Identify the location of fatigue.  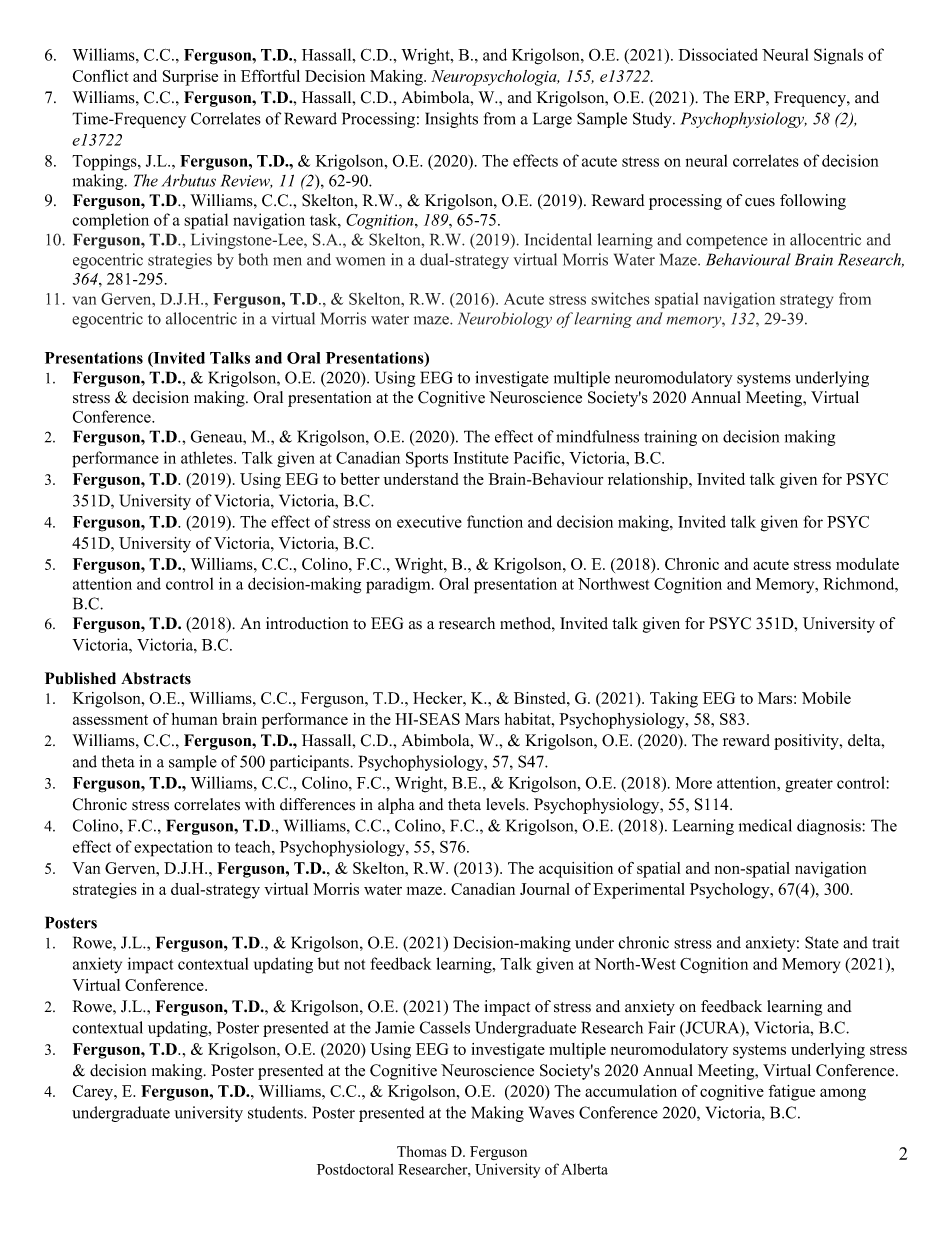
(792, 1093).
